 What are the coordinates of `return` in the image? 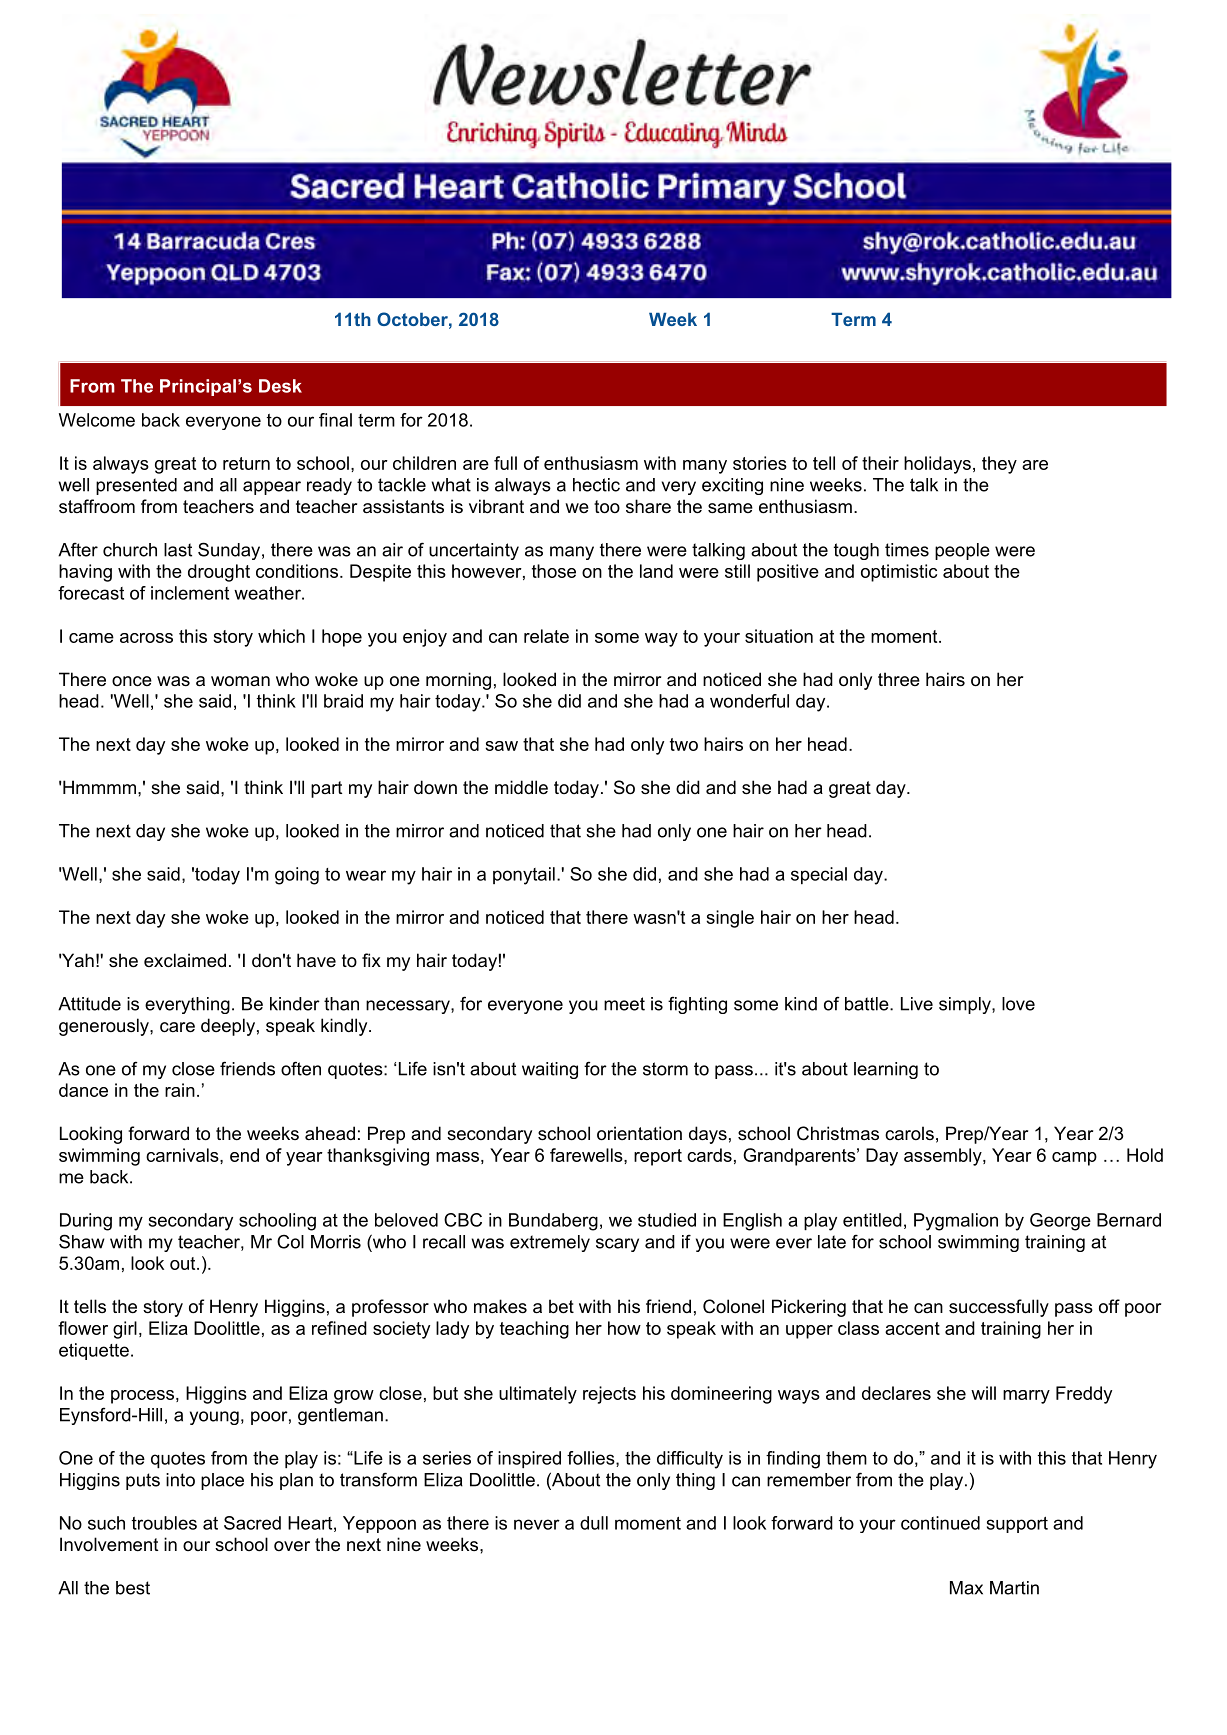 It's located at (246, 463).
